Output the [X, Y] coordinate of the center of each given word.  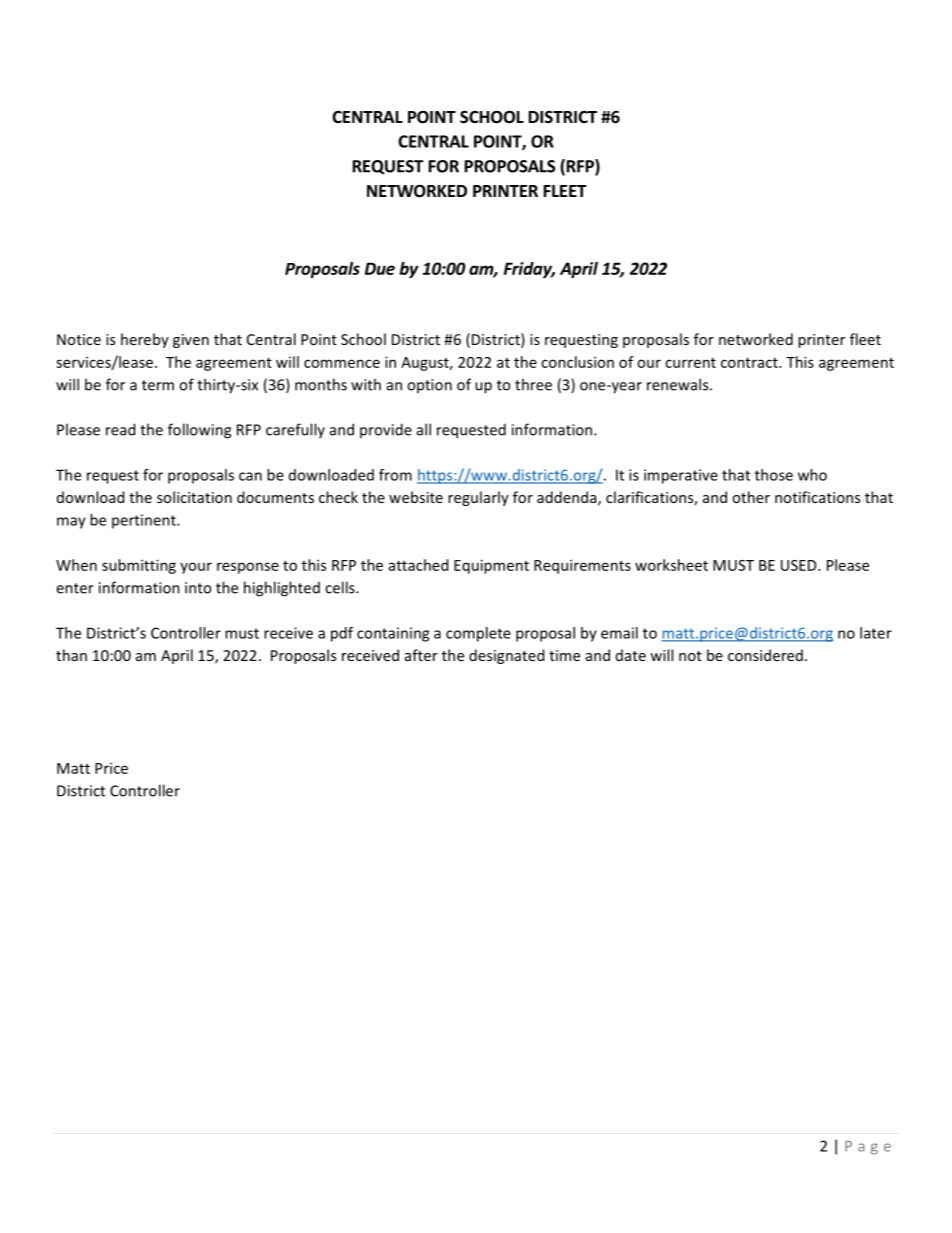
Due [380, 268]
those [774, 475]
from [395, 475]
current [690, 363]
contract [750, 363]
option [429, 386]
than [71, 655]
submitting [139, 566]
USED [800, 565]
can [250, 476]
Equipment [491, 566]
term [158, 385]
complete [478, 634]
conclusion [577, 362]
